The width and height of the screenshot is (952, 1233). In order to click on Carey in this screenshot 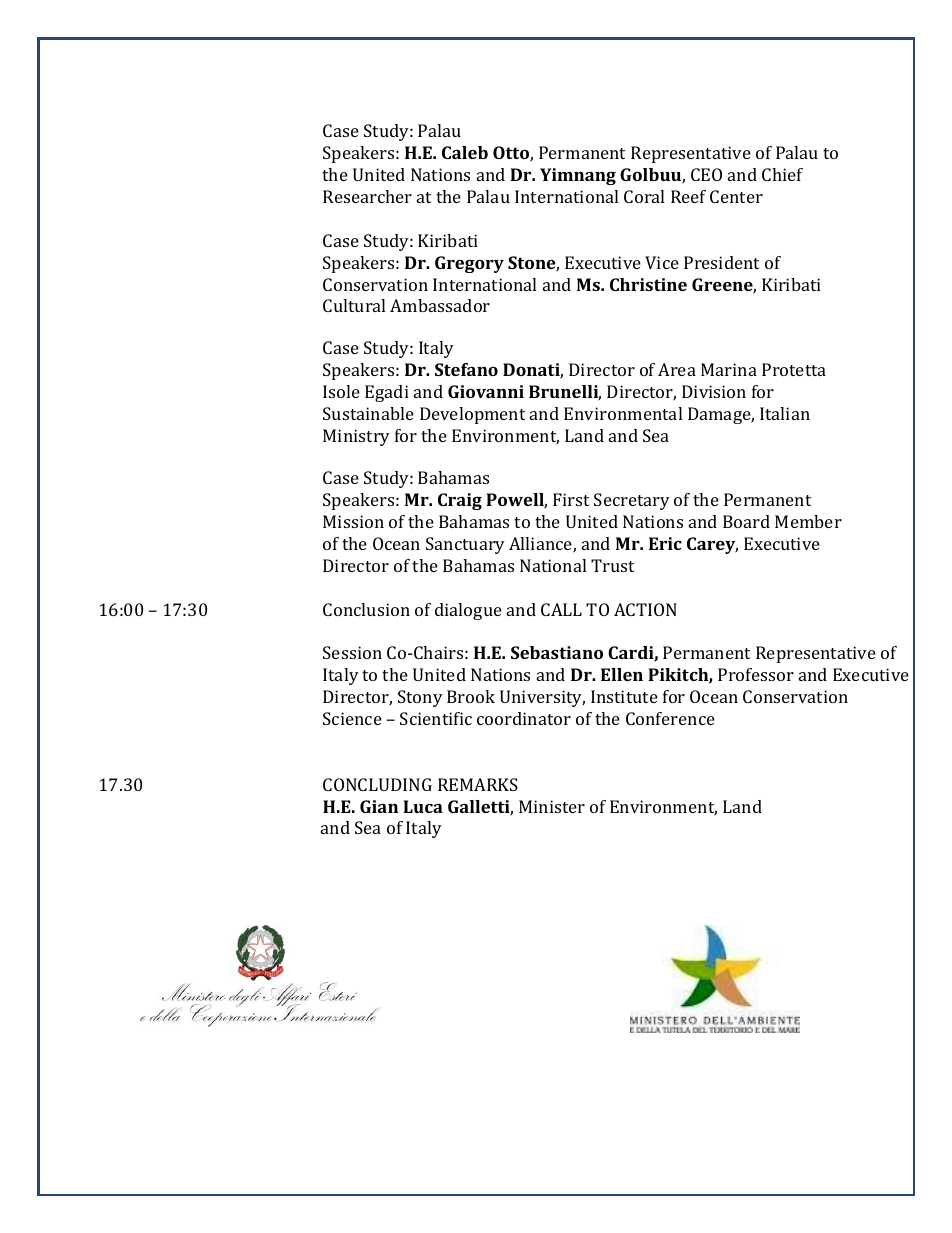, I will do `click(712, 545)`.
